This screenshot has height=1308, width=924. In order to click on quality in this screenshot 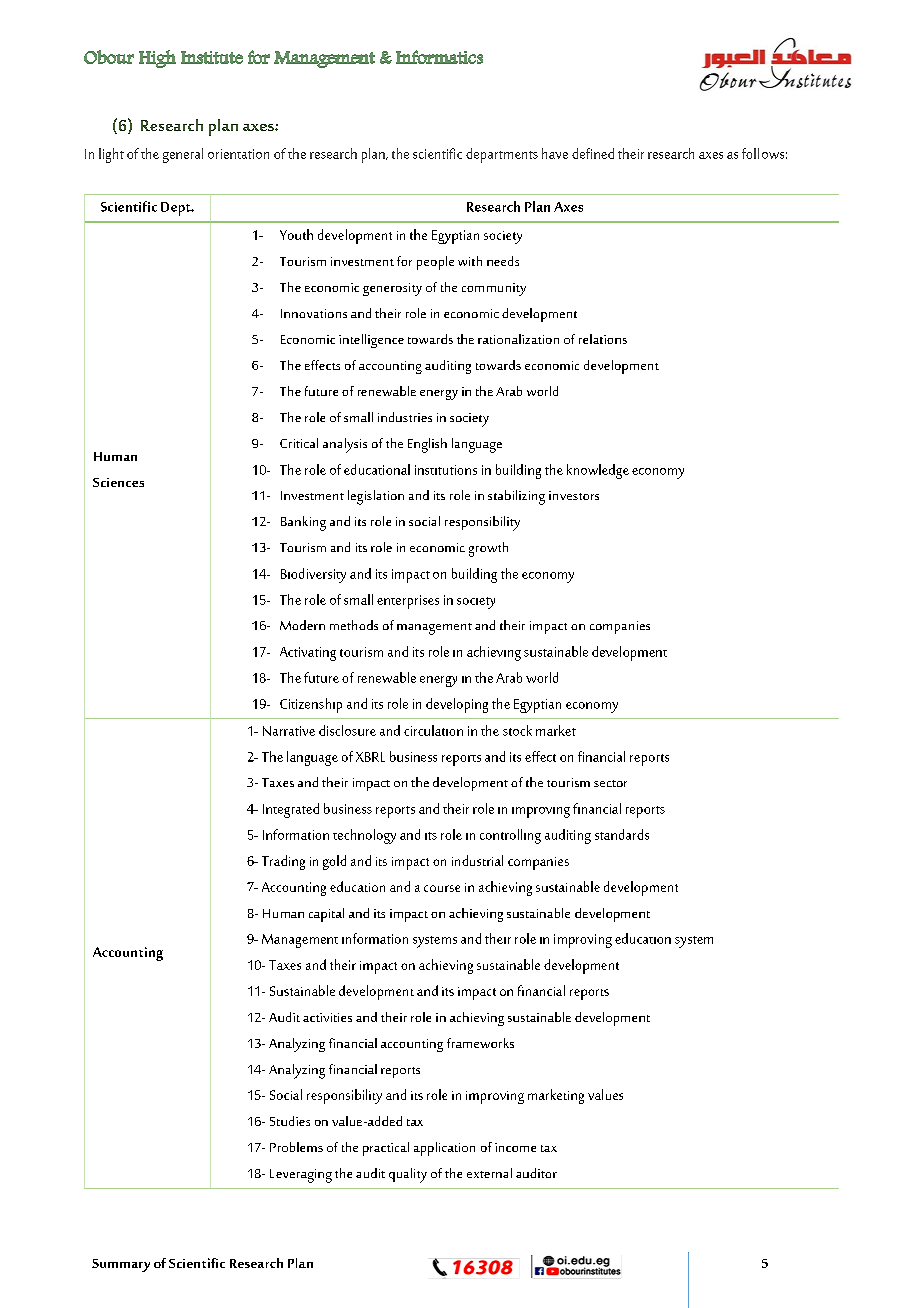, I will do `click(408, 1175)`.
